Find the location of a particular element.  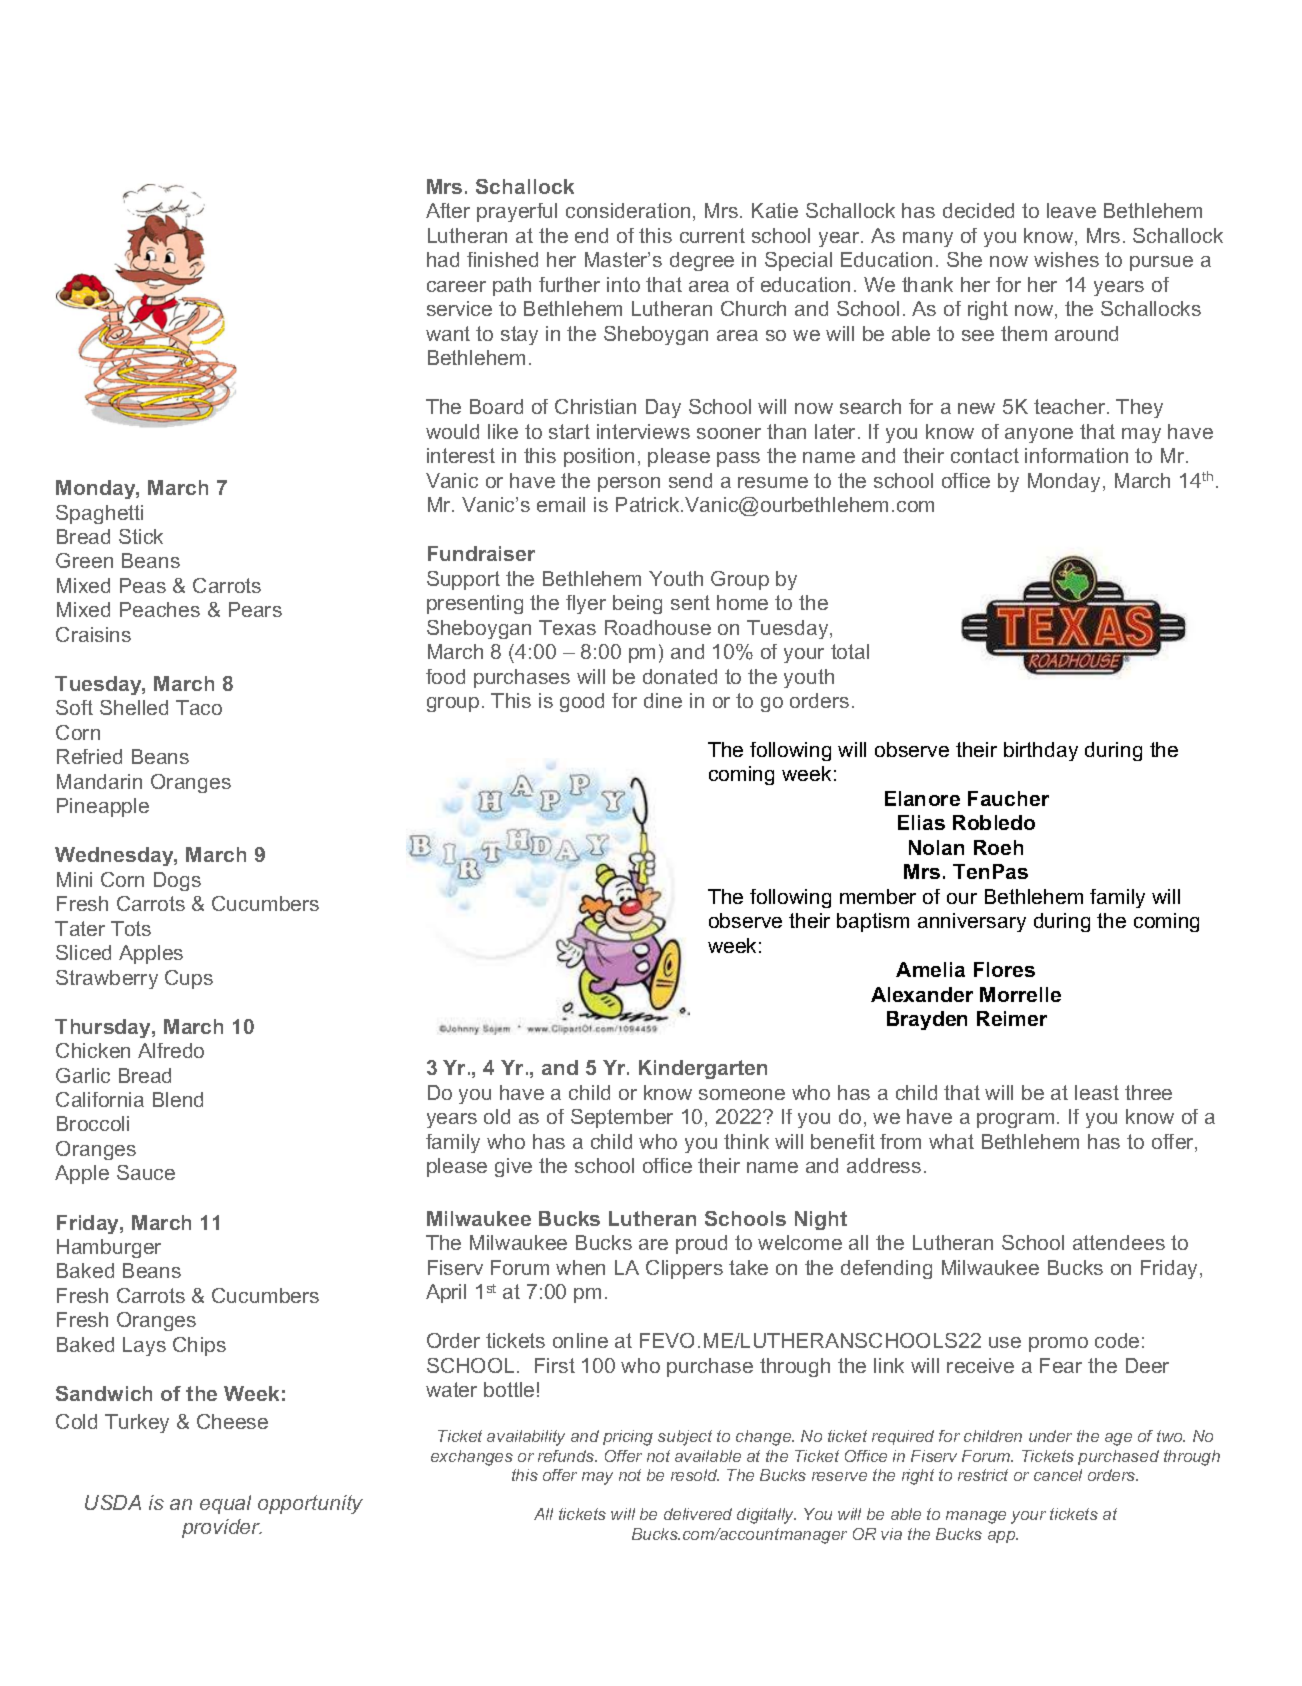

into is located at coordinates (623, 284).
